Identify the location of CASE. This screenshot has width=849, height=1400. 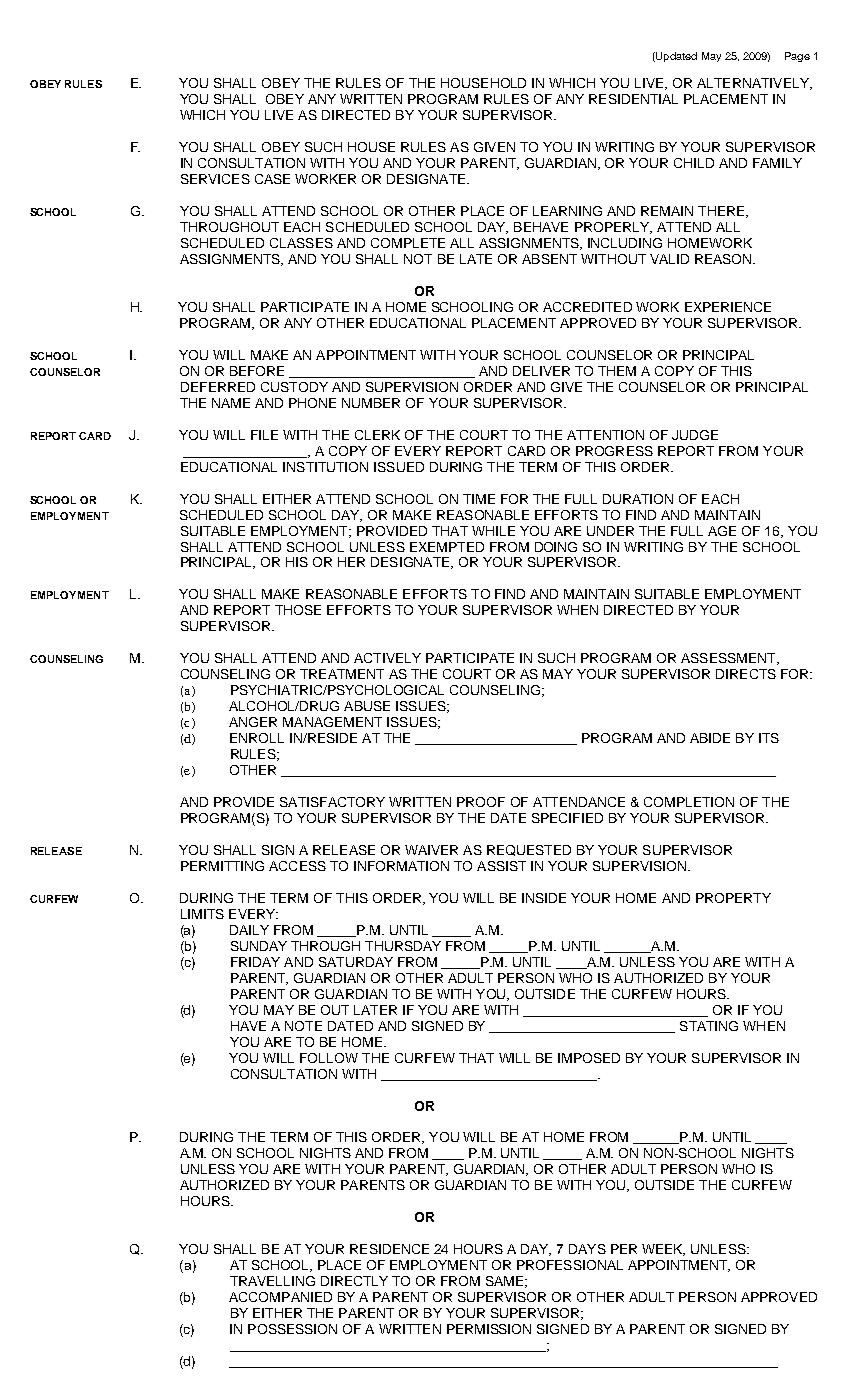
(272, 179).
